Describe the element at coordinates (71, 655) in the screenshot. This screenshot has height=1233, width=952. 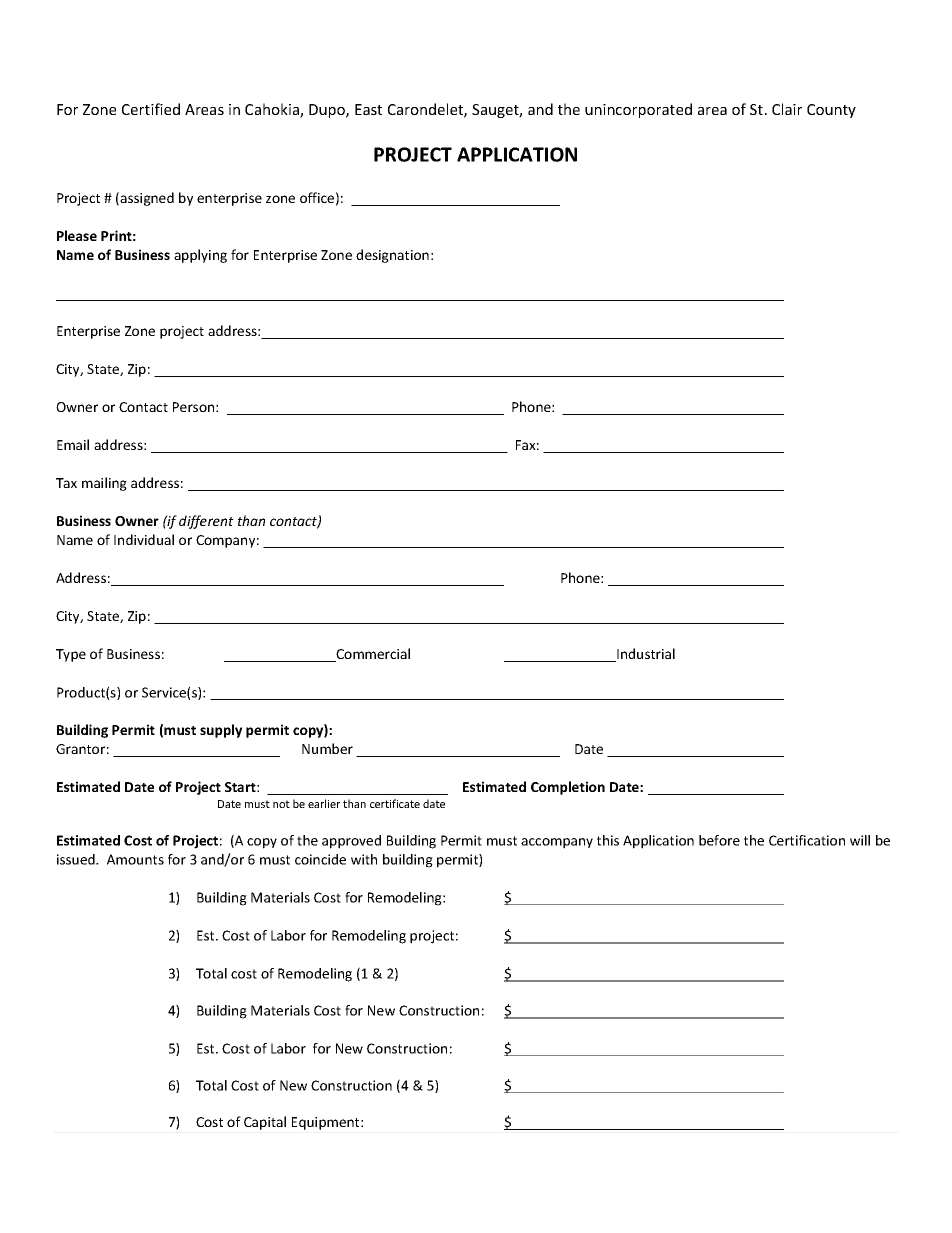
I see `Type` at that location.
